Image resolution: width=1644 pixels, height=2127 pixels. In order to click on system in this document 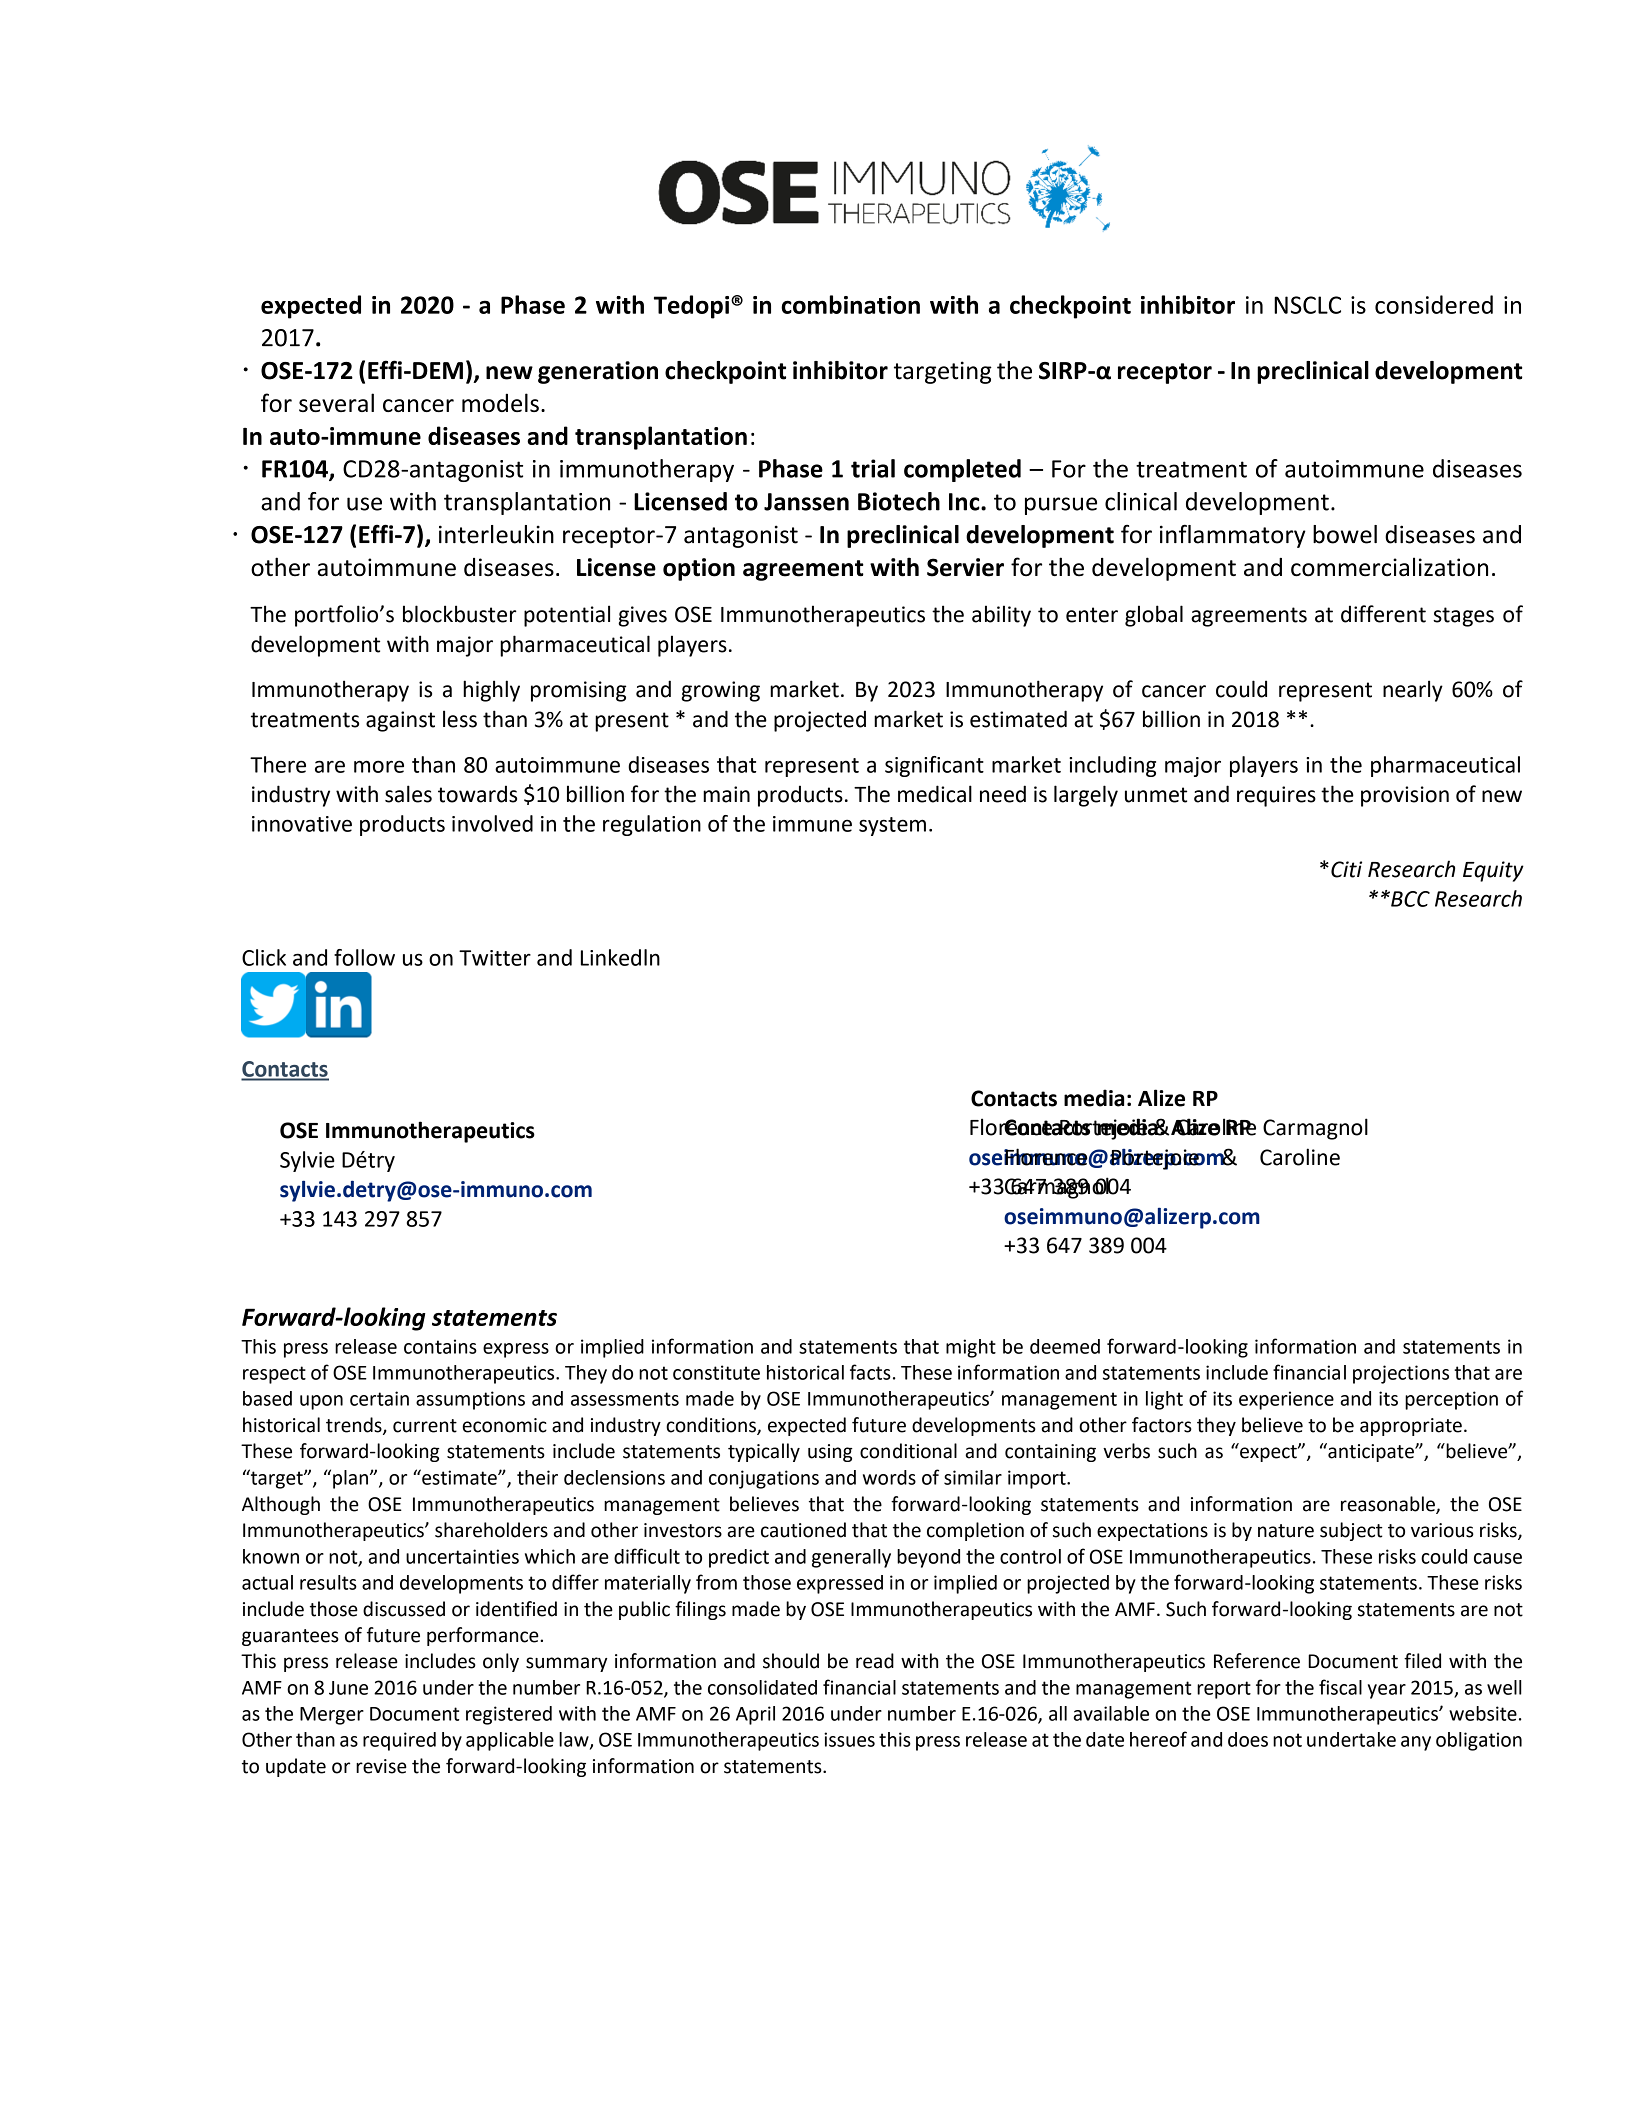, I will do `click(892, 826)`.
